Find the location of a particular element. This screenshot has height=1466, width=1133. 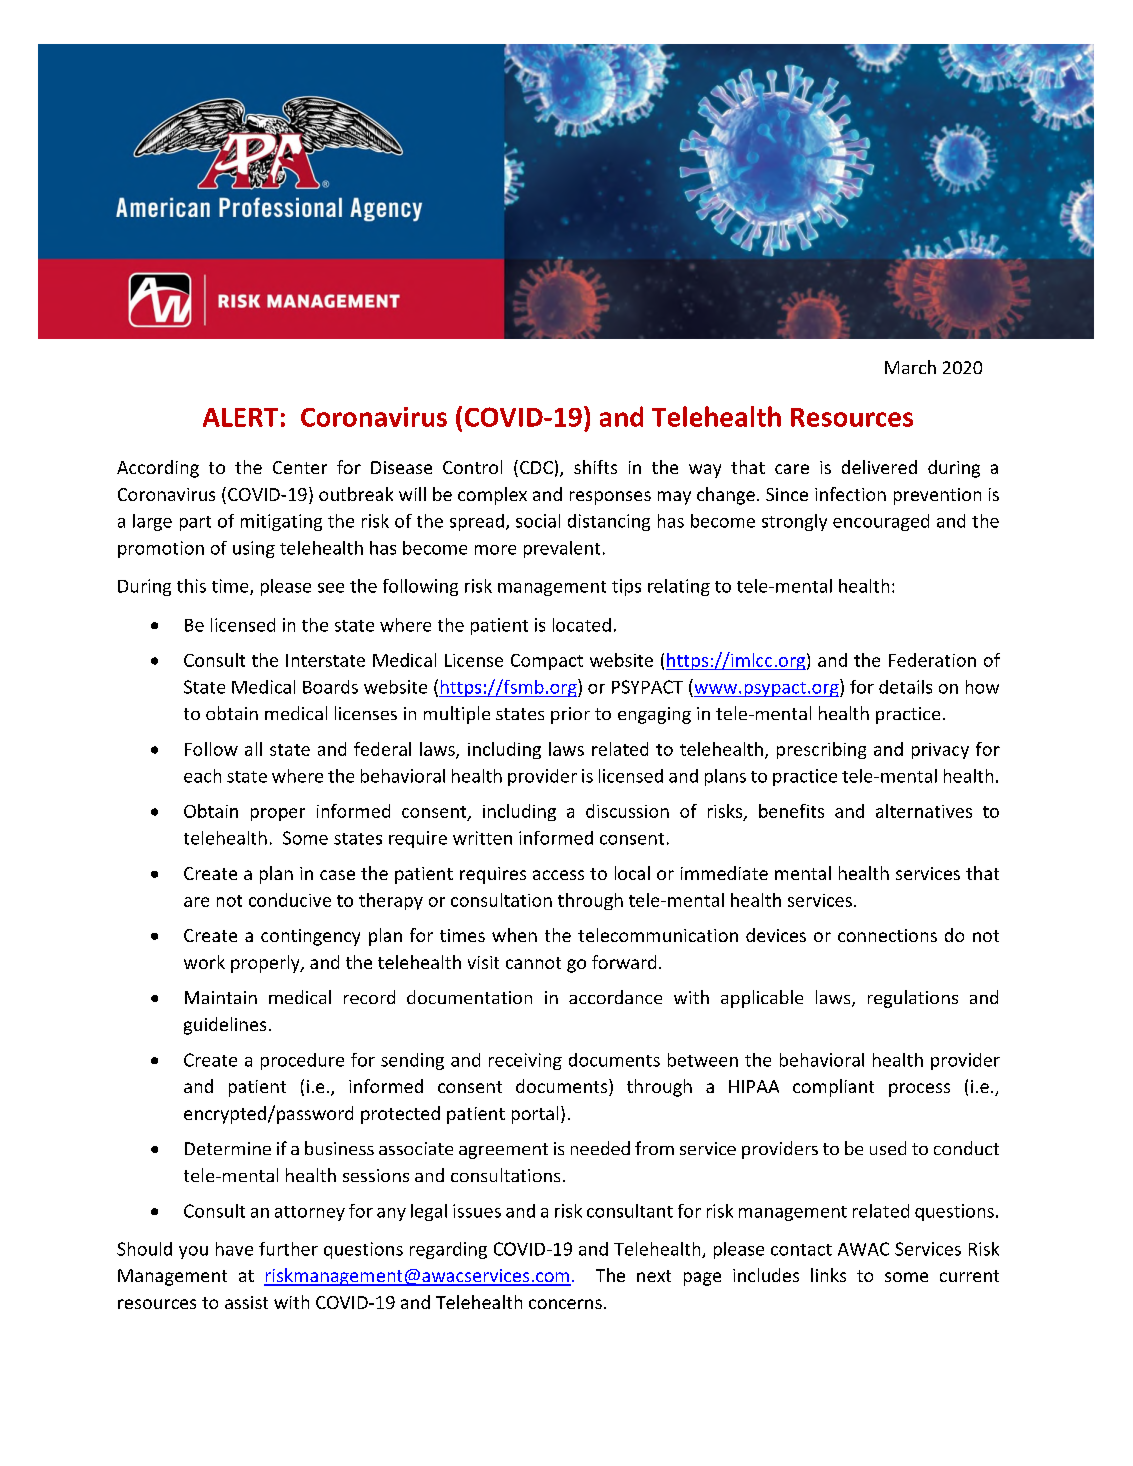

access is located at coordinates (558, 875).
